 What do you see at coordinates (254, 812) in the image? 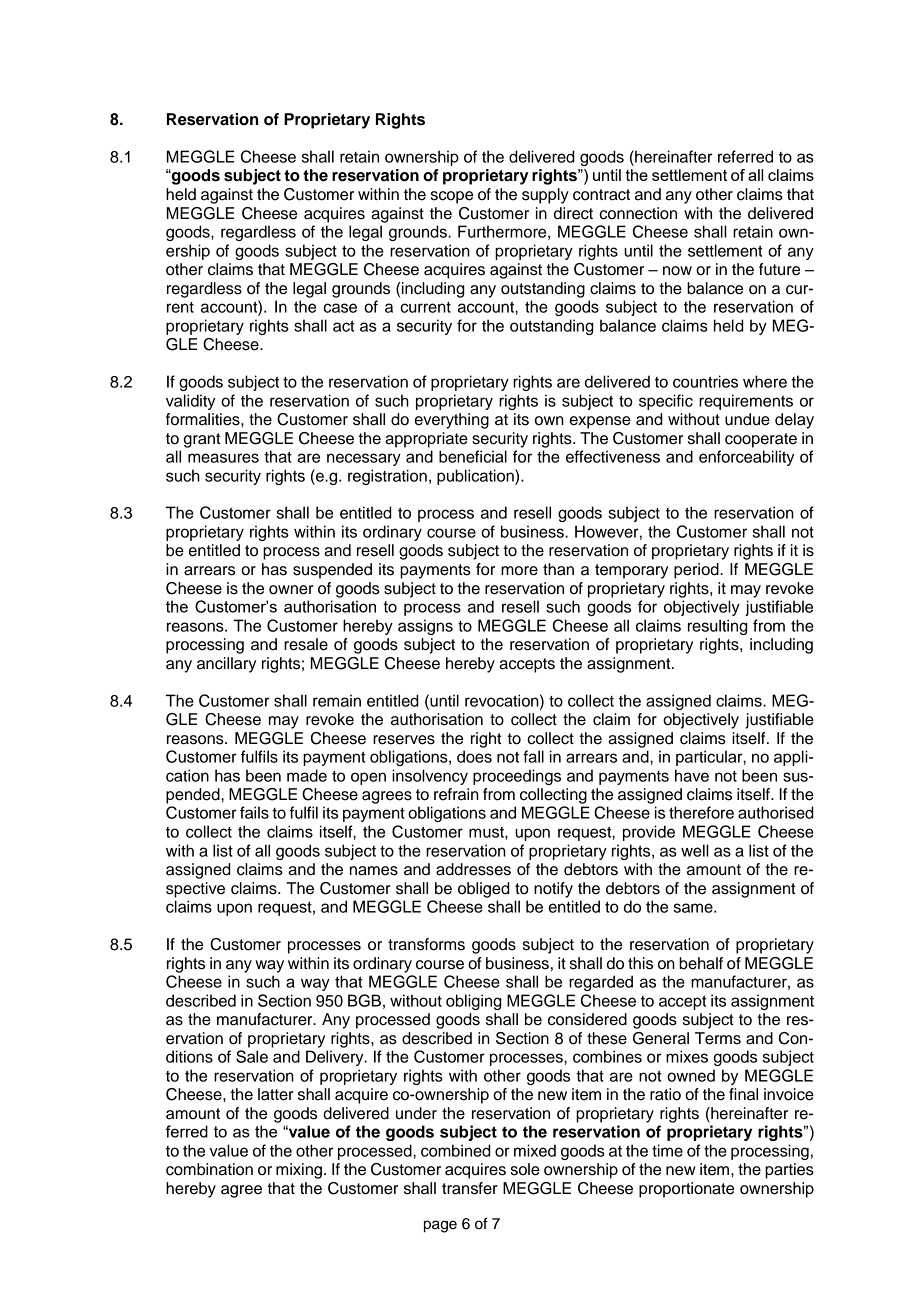
I see `fails` at bounding box center [254, 812].
